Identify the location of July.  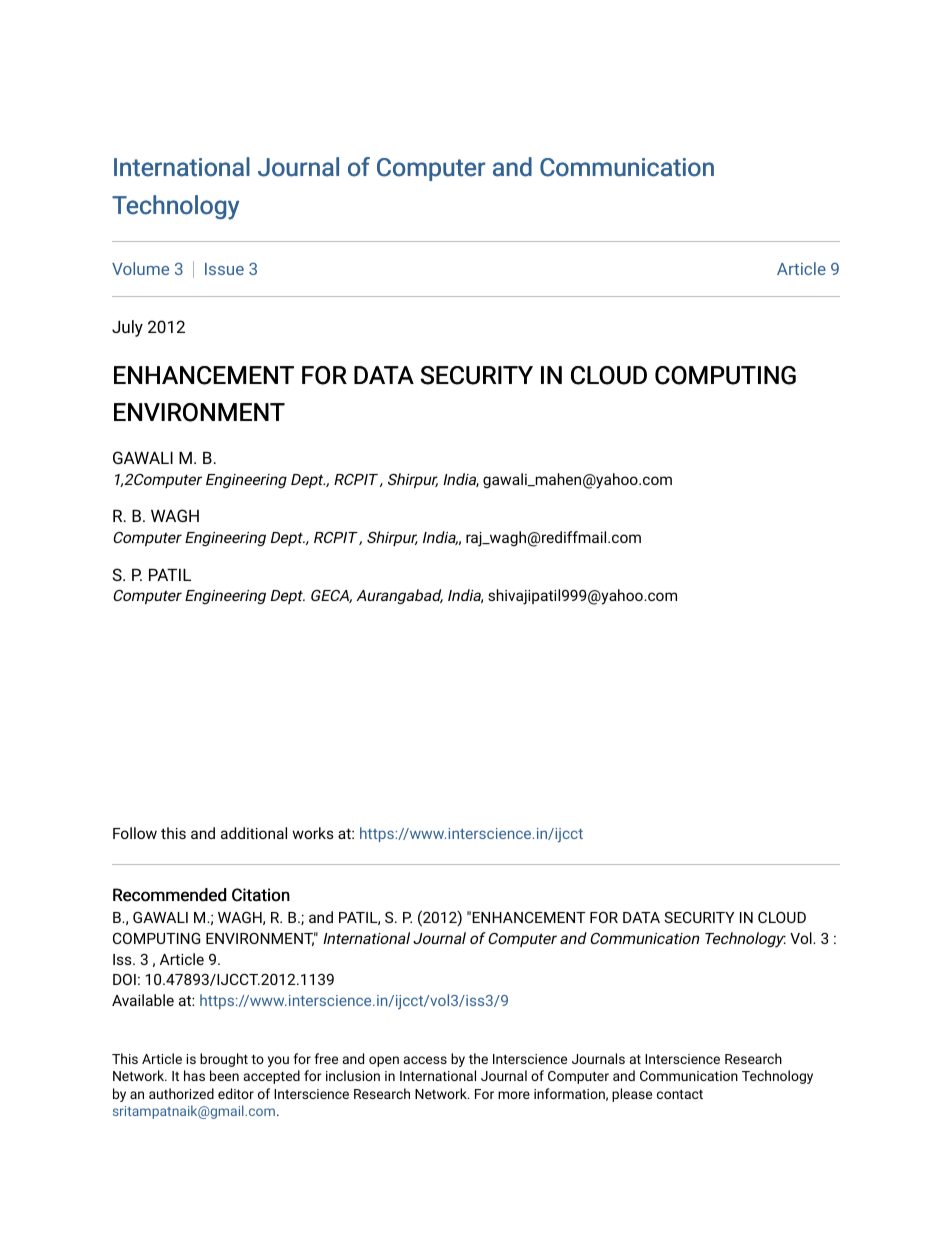
(127, 328).
